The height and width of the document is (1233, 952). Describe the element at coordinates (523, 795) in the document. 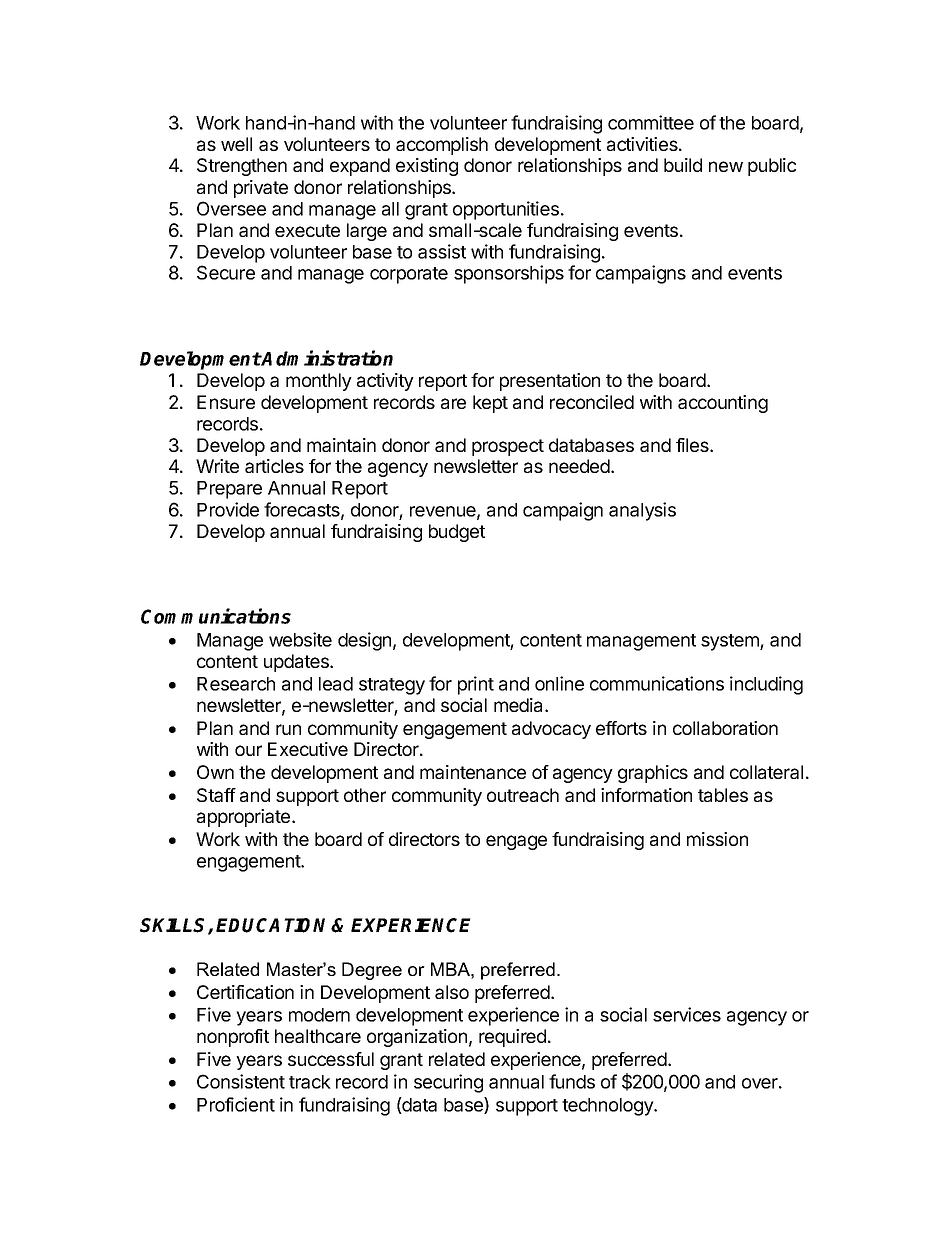

I see `outreach` at that location.
